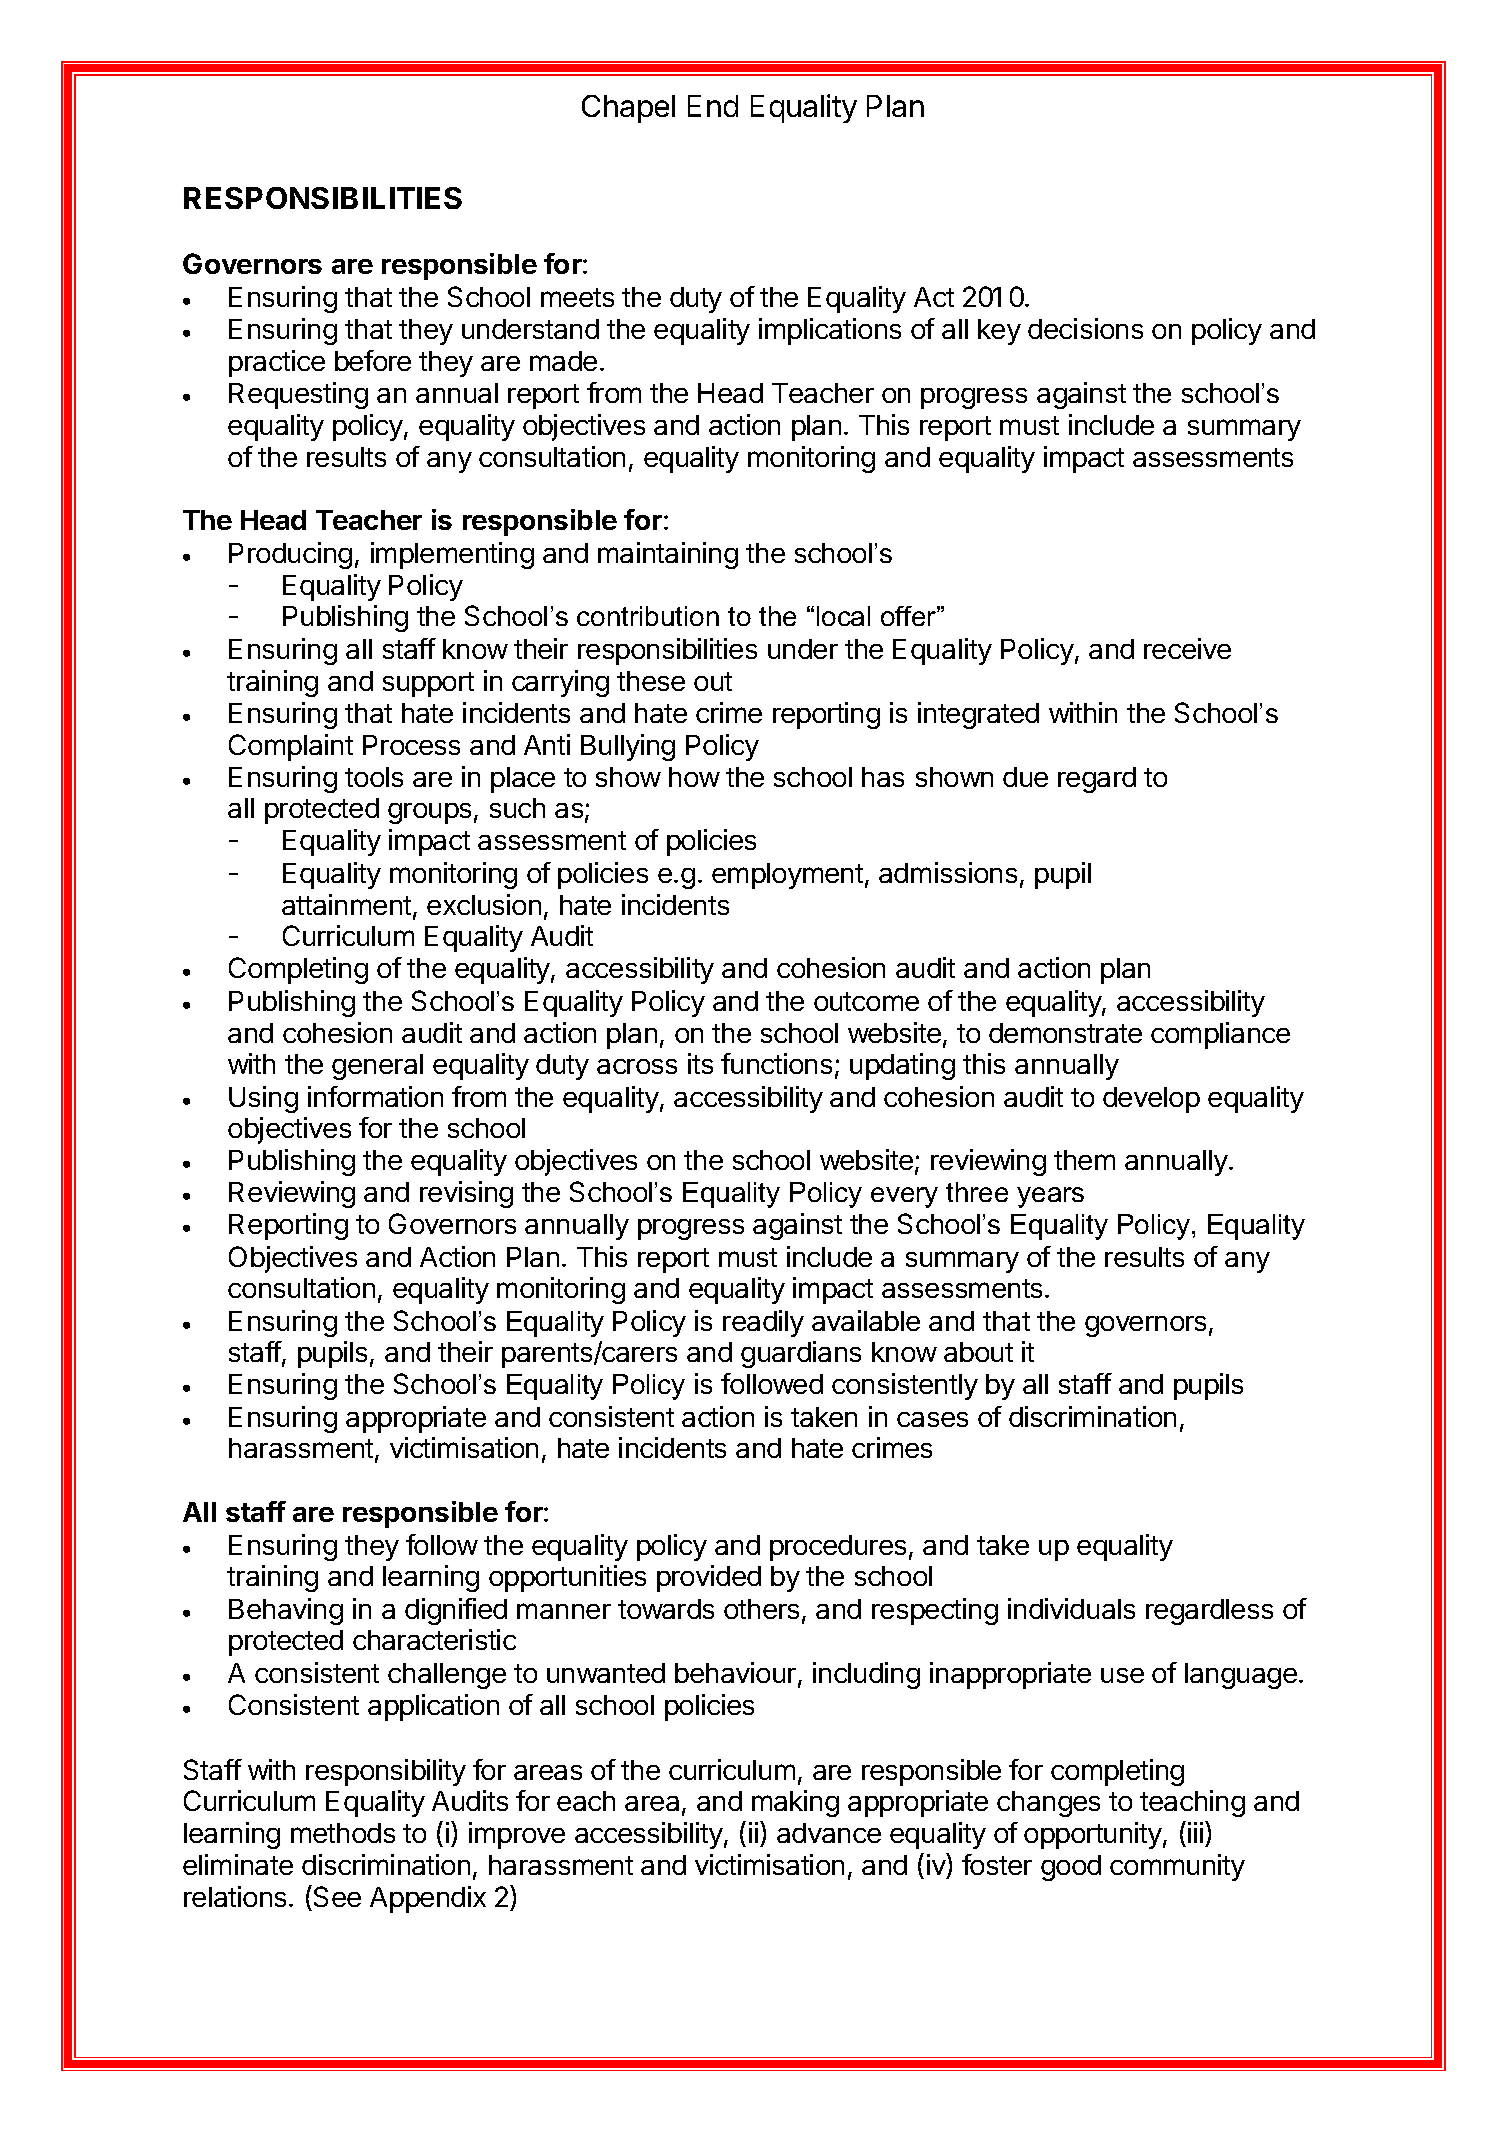 The height and width of the screenshot is (2132, 1506). I want to click on due, so click(1025, 777).
